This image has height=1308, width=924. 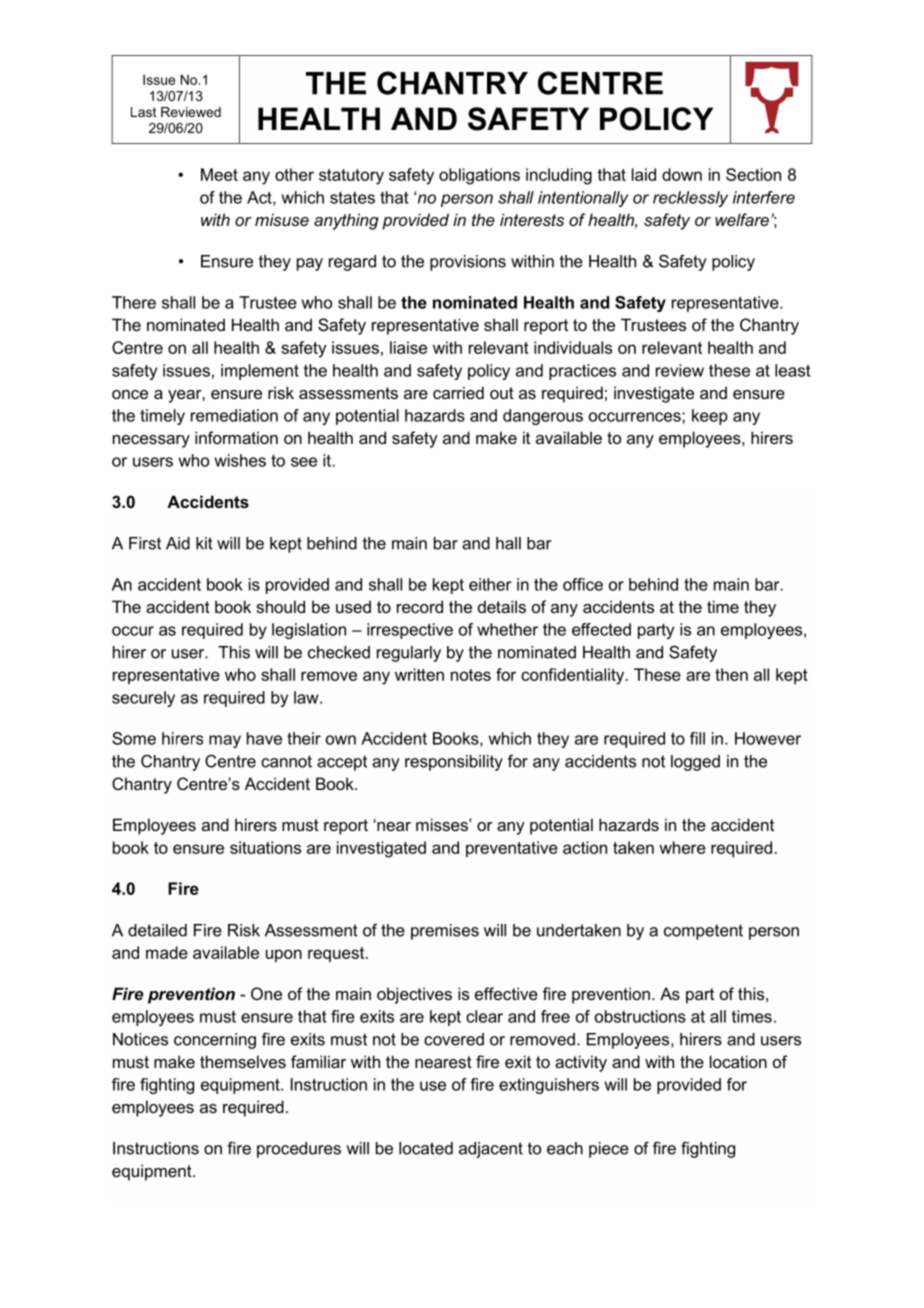 I want to click on obligations, so click(x=479, y=176).
